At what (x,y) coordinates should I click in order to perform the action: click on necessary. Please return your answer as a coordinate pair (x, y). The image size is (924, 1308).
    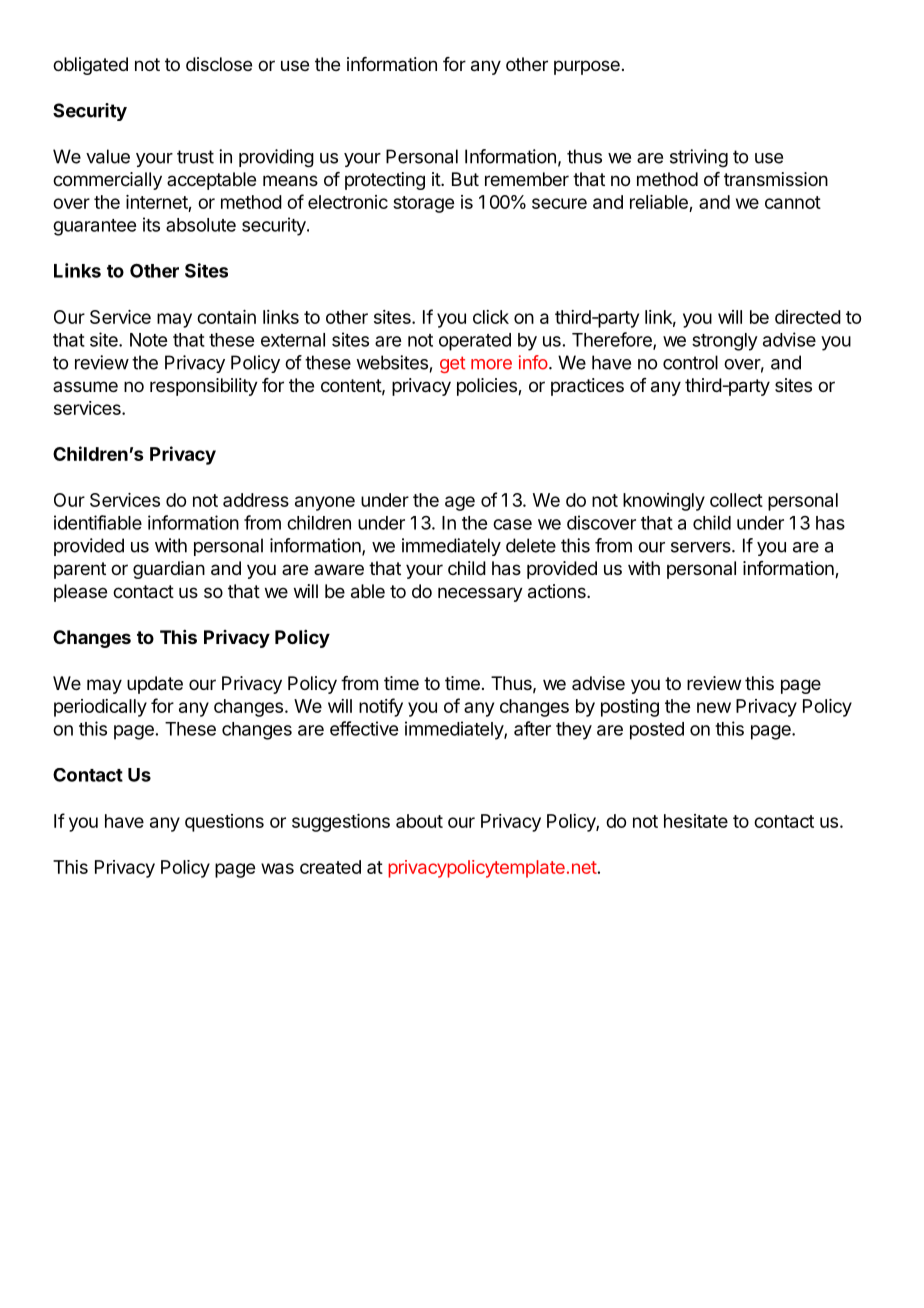
    Looking at the image, I should click on (480, 594).
